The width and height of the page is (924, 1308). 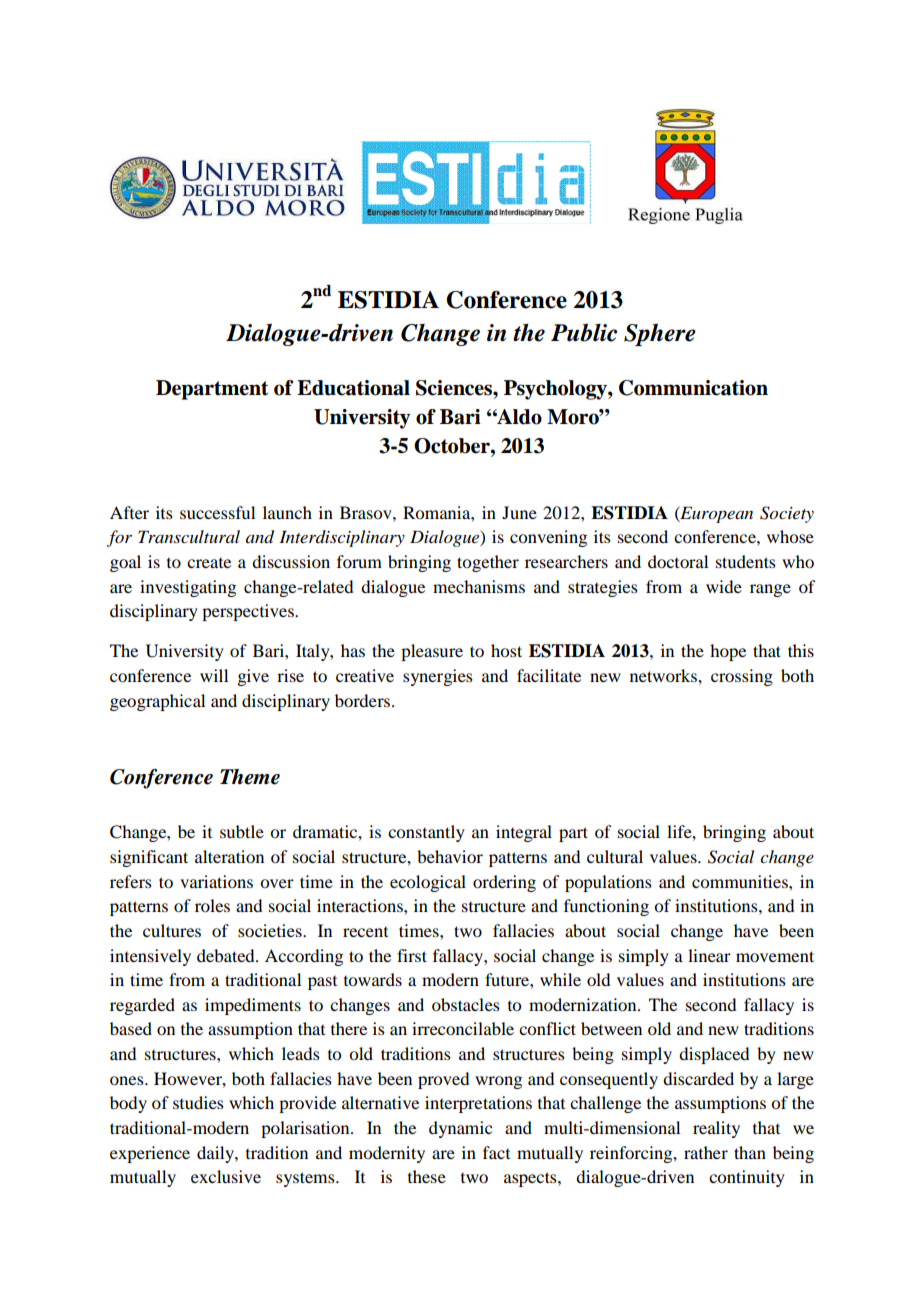 I want to click on variations, so click(x=216, y=881).
